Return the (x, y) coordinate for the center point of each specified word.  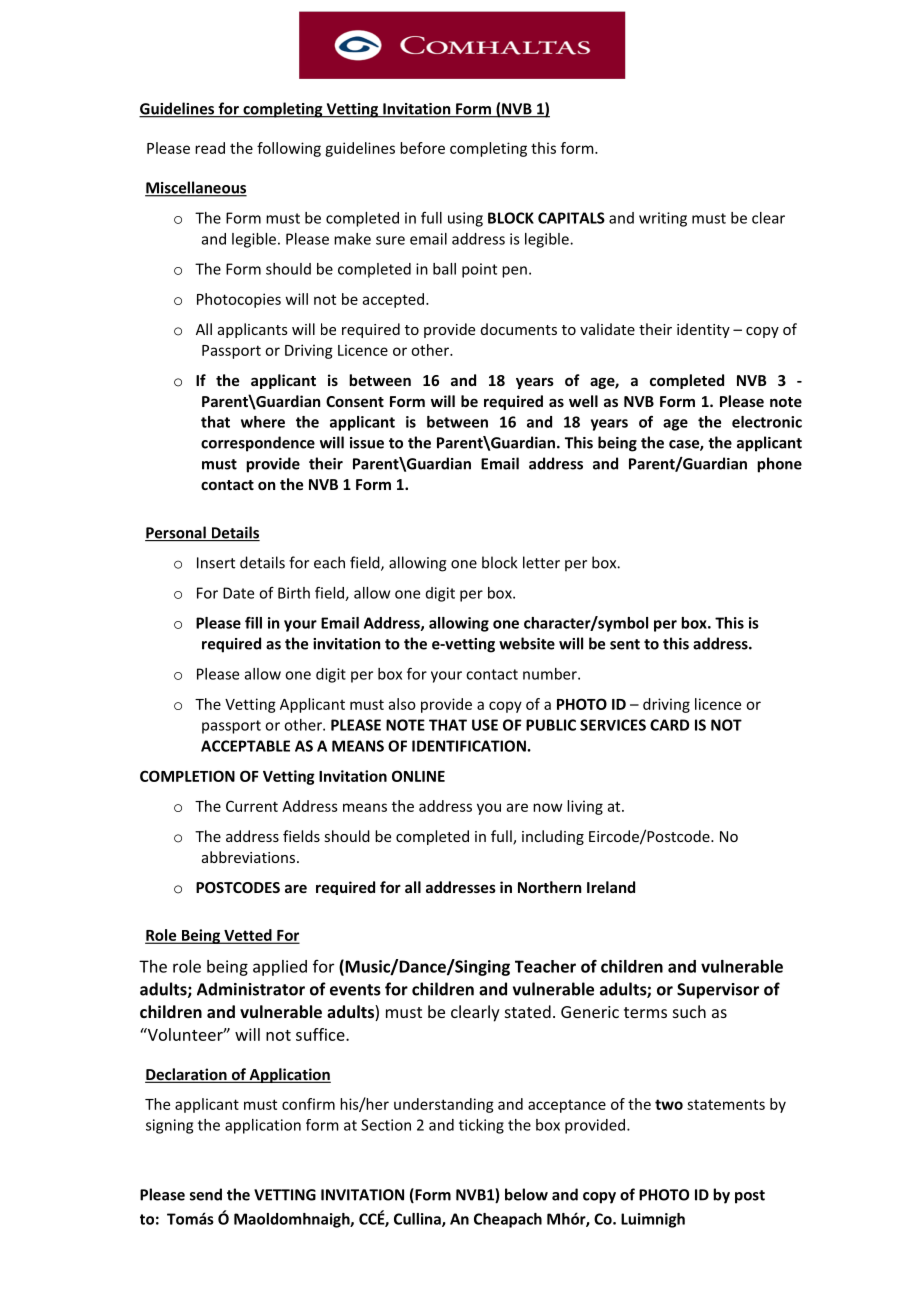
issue (367, 443)
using (465, 219)
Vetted (248, 936)
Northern (549, 887)
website (527, 643)
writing (663, 219)
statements (726, 1104)
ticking (481, 1126)
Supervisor (718, 991)
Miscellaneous (196, 188)
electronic (767, 422)
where (263, 422)
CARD (669, 725)
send (206, 1194)
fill (253, 623)
